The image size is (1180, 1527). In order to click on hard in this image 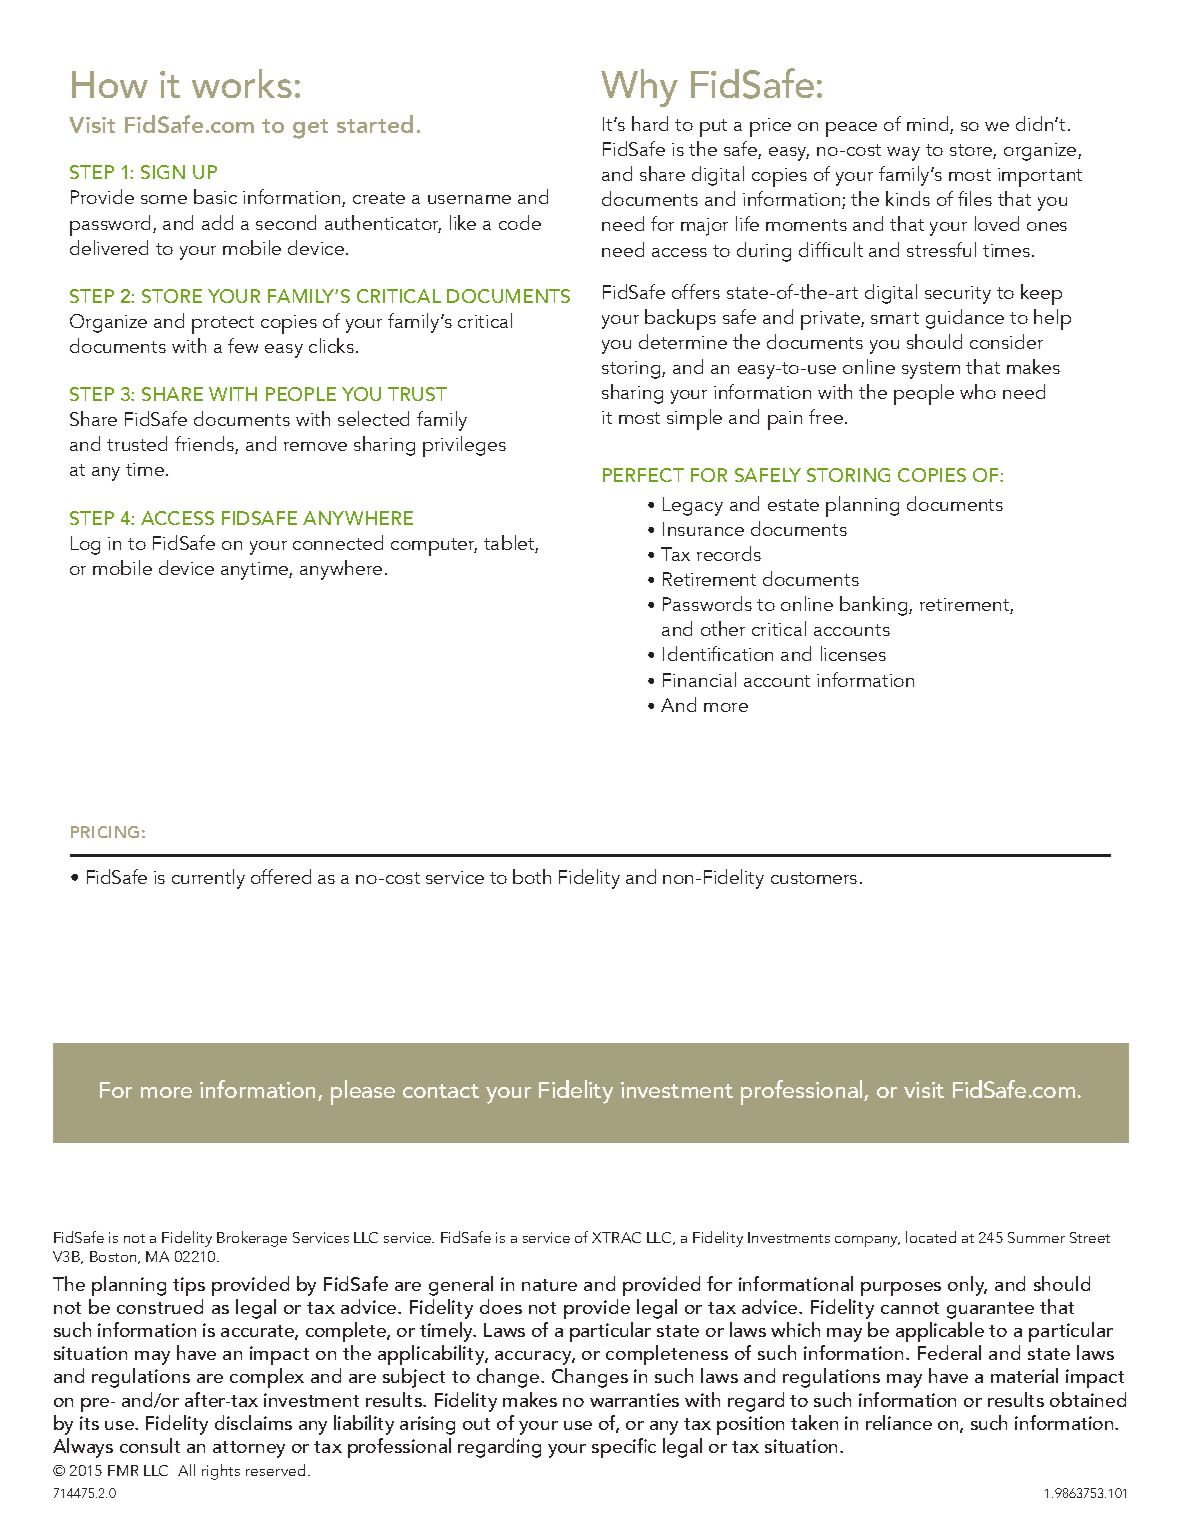, I will do `click(650, 123)`.
